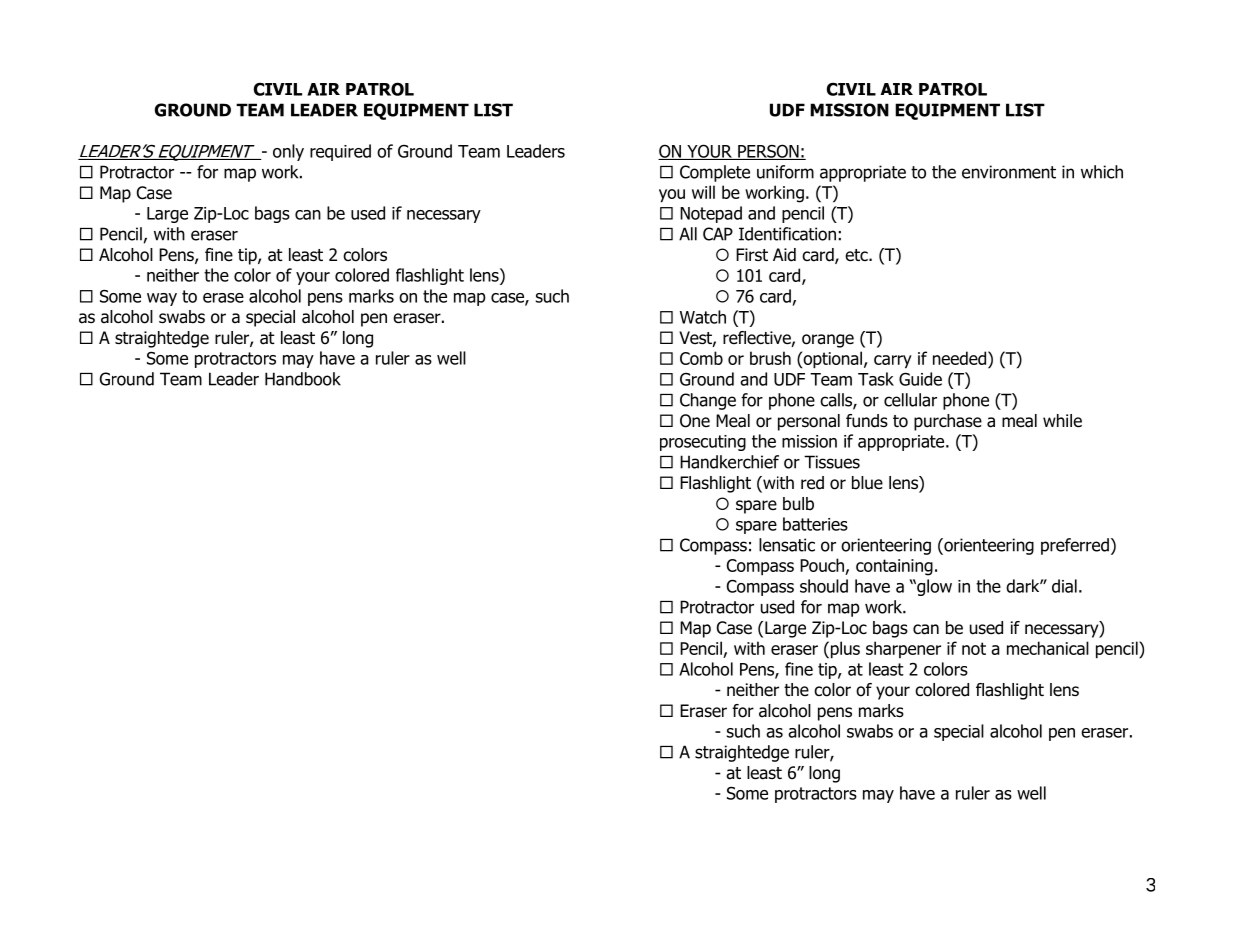  What do you see at coordinates (1075, 546) in the screenshot?
I see `preferred` at bounding box center [1075, 546].
